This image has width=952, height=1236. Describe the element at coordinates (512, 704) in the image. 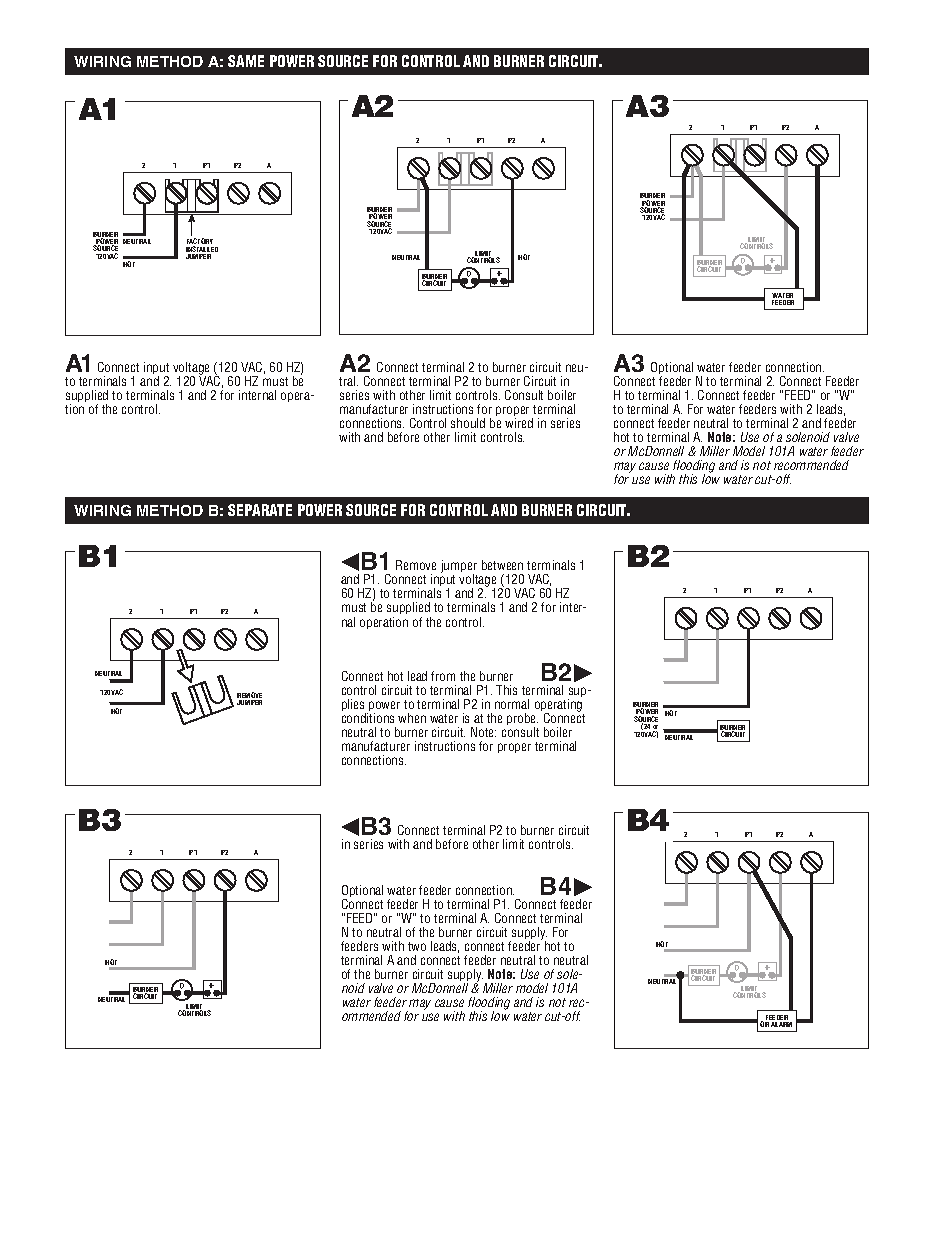

I see `normal` at that location.
